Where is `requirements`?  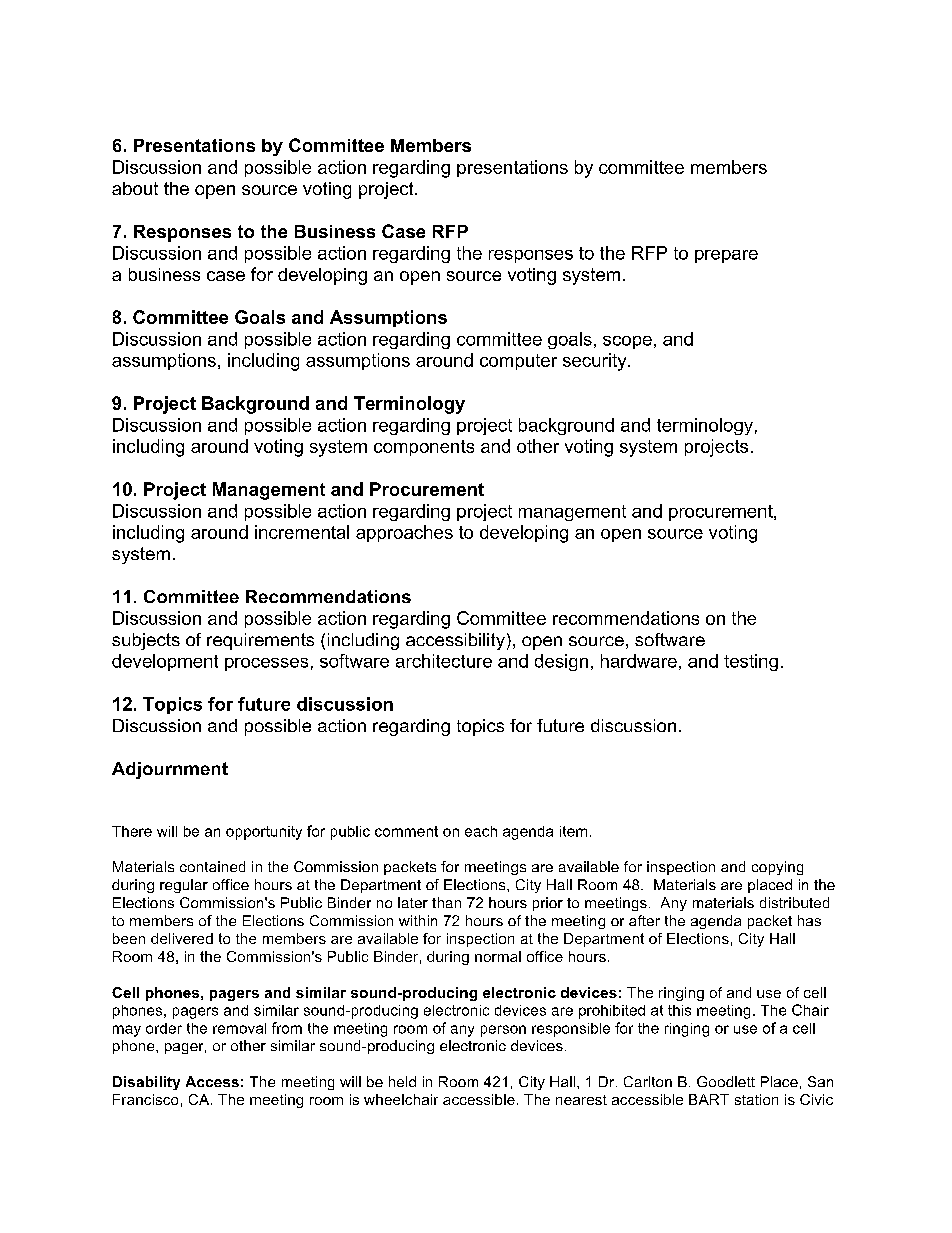
requirements is located at coordinates (260, 641).
